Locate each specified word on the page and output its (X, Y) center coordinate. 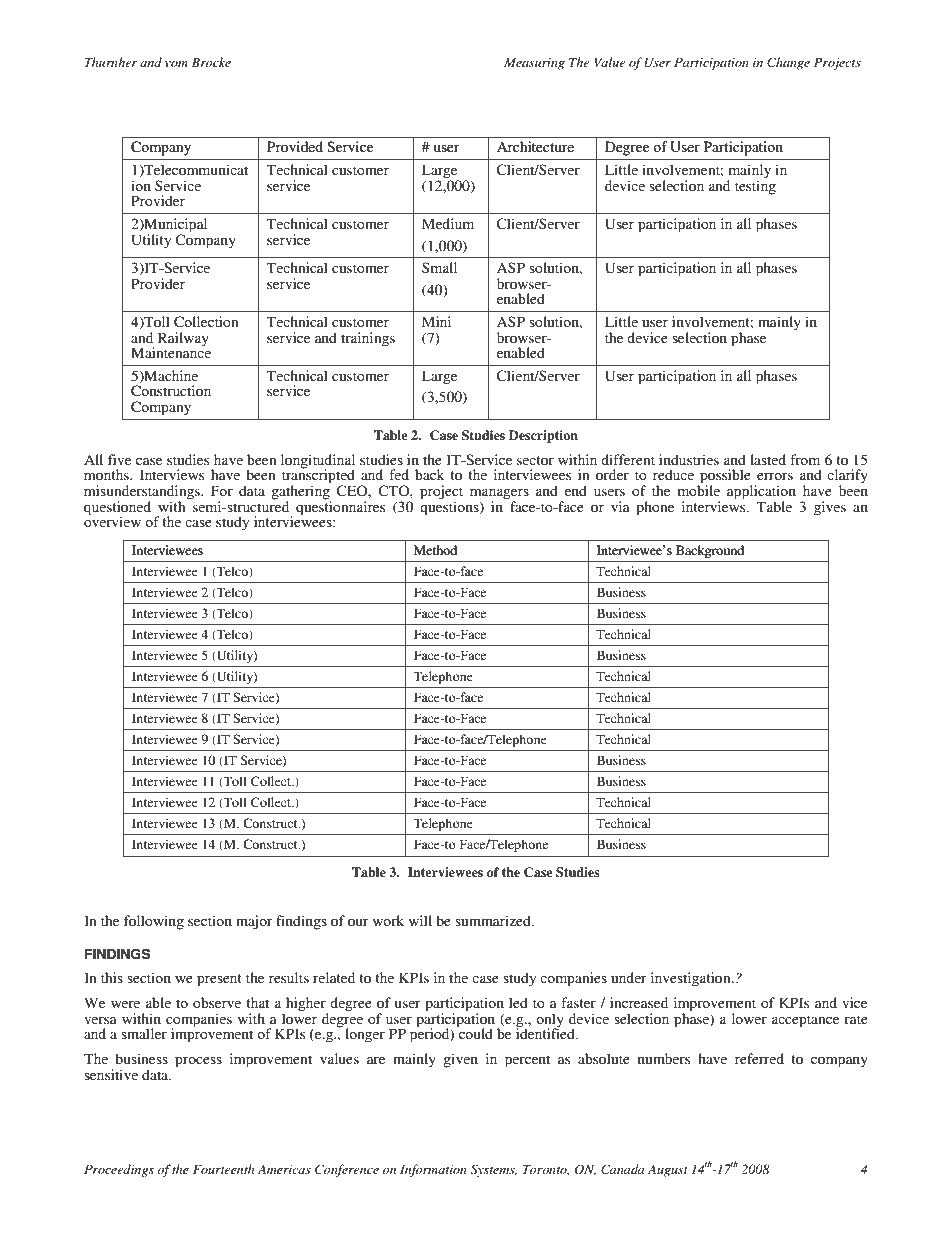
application (761, 493)
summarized (494, 920)
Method (435, 550)
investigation (692, 979)
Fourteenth (223, 1169)
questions (450, 507)
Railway (183, 339)
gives (830, 508)
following (154, 922)
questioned (117, 509)
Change (788, 63)
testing (755, 186)
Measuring (534, 64)
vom (176, 64)
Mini (436, 321)
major (254, 922)
